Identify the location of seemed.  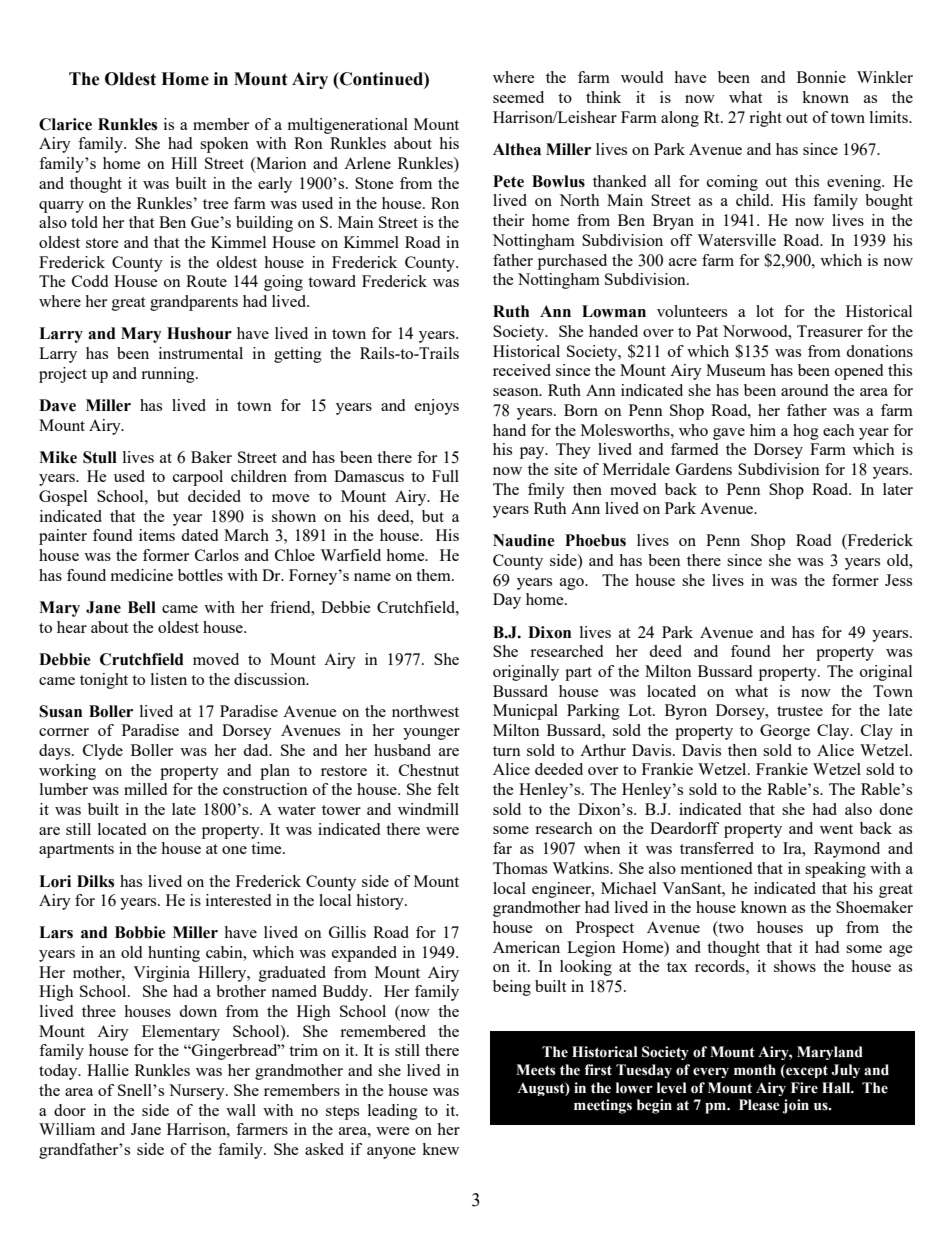
(518, 97).
